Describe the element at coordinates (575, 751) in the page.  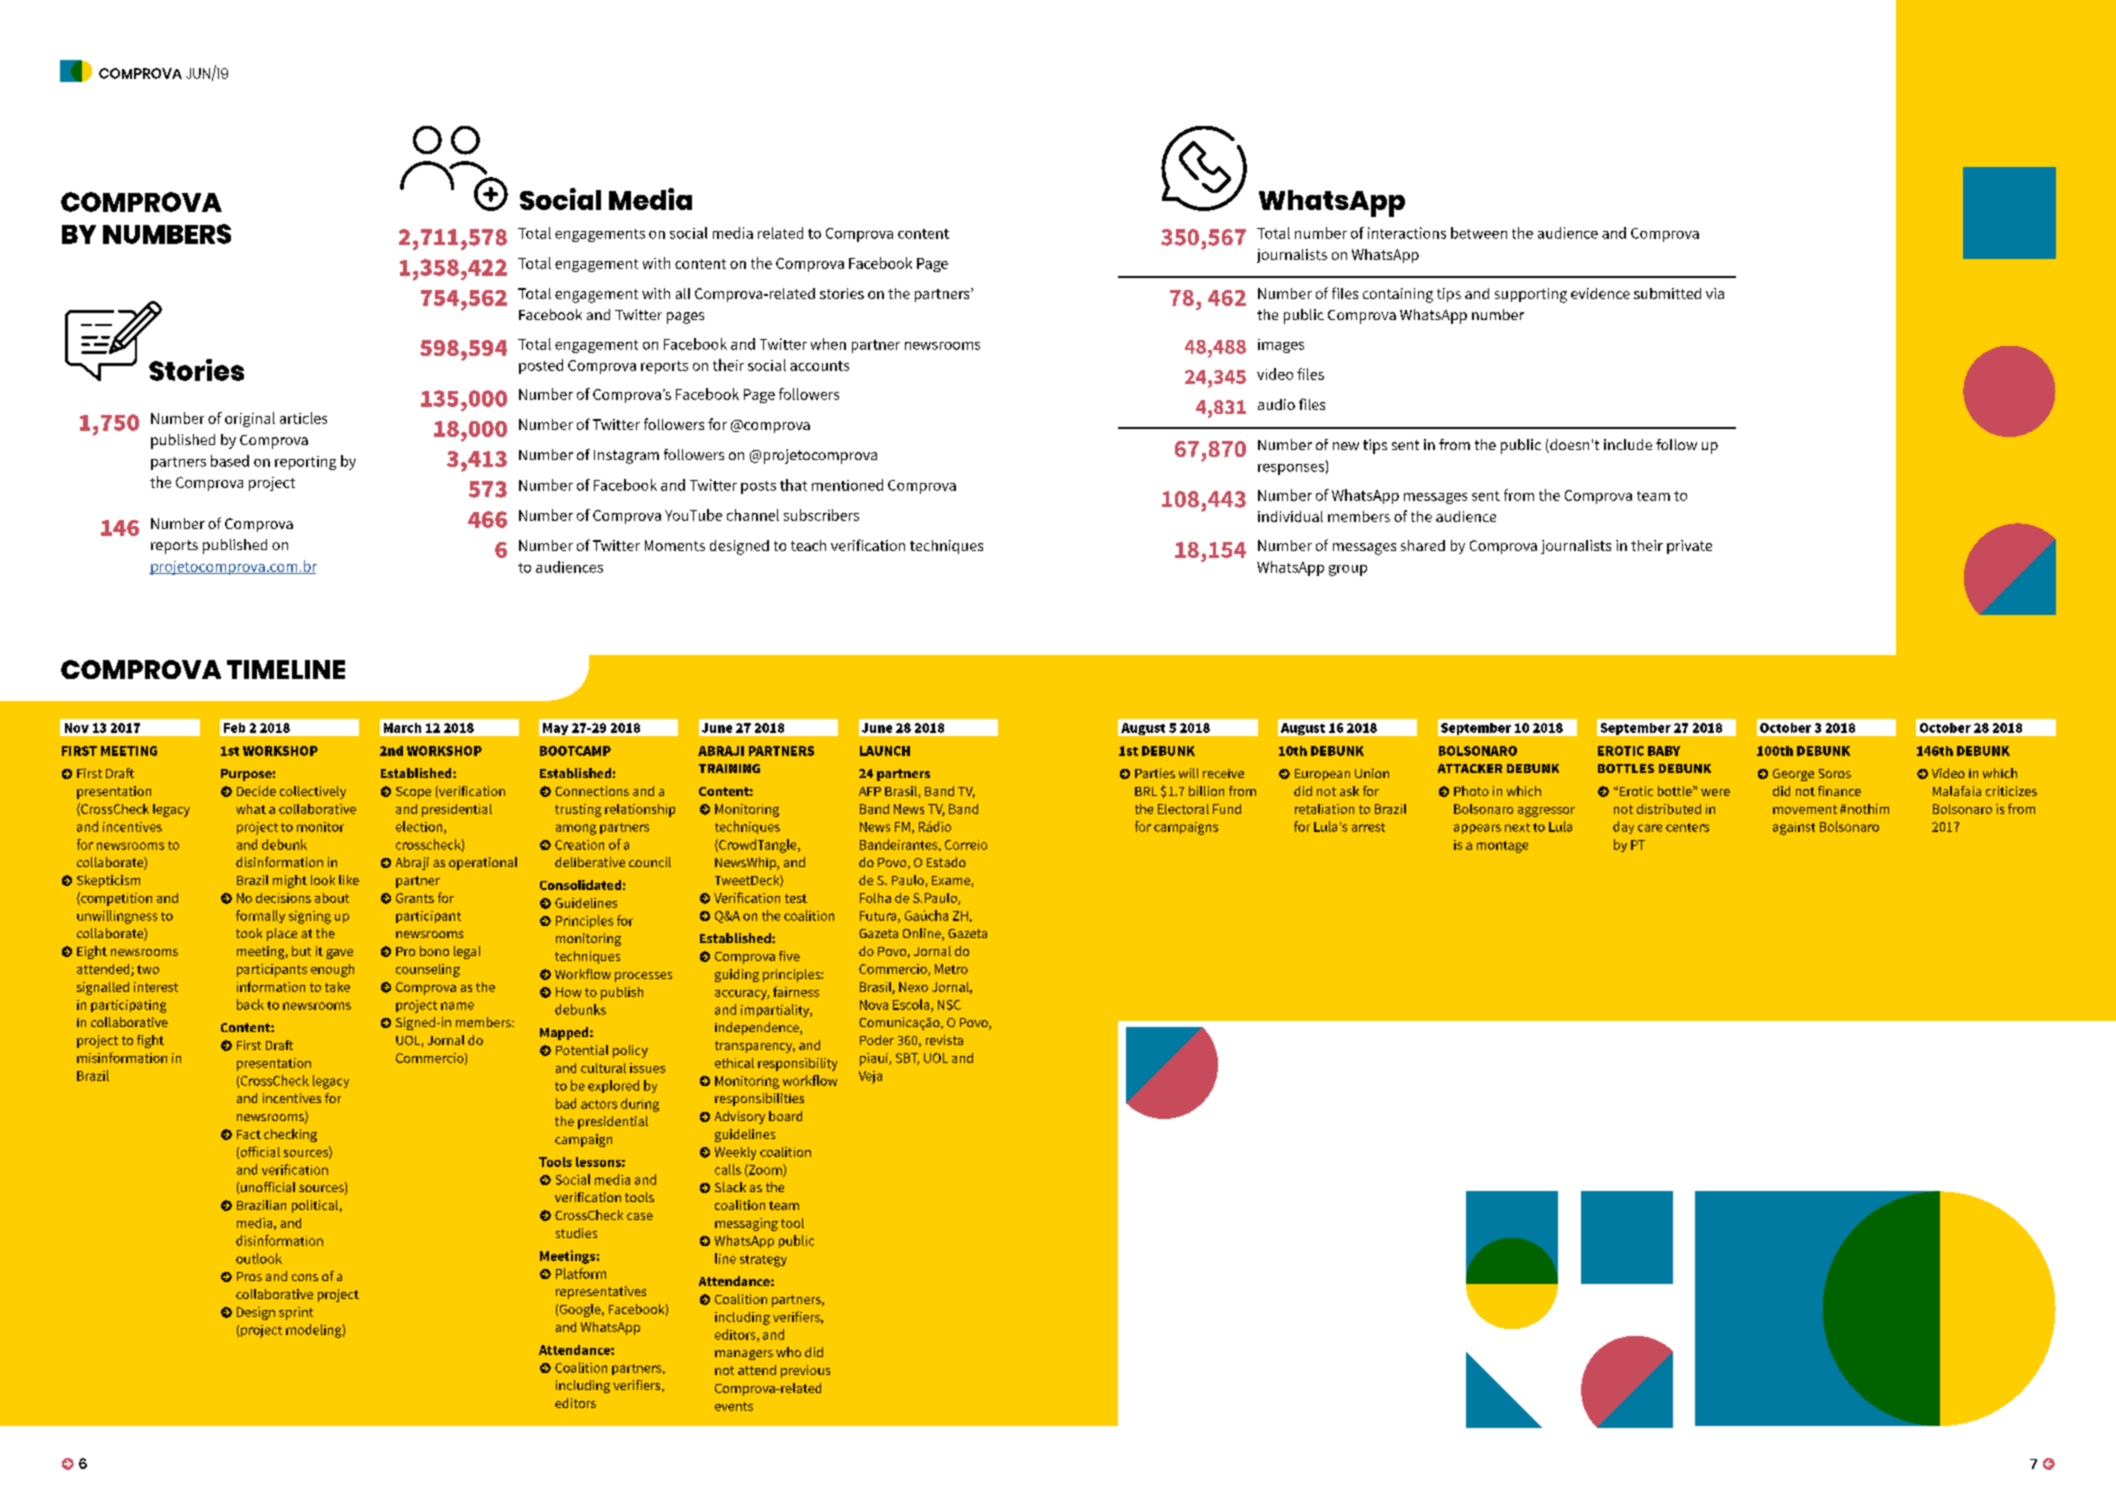
I see `BOOTCAMP` at that location.
